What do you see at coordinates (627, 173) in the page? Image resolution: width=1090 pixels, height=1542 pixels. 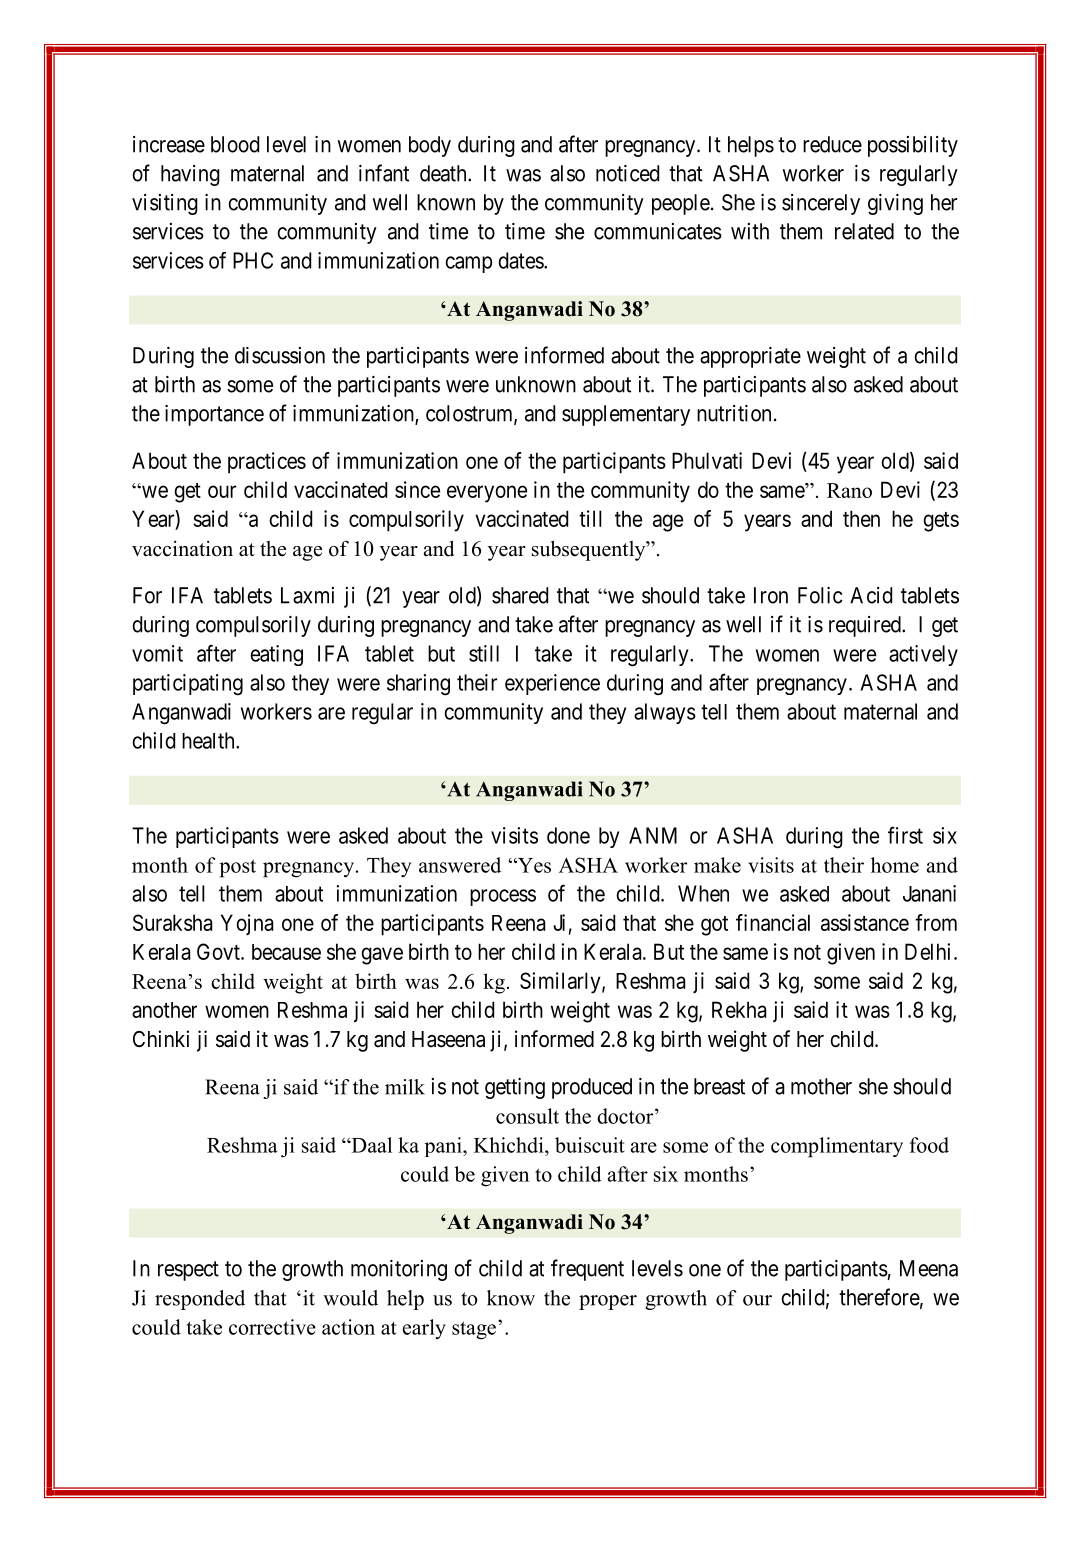 I see `noticed` at bounding box center [627, 173].
